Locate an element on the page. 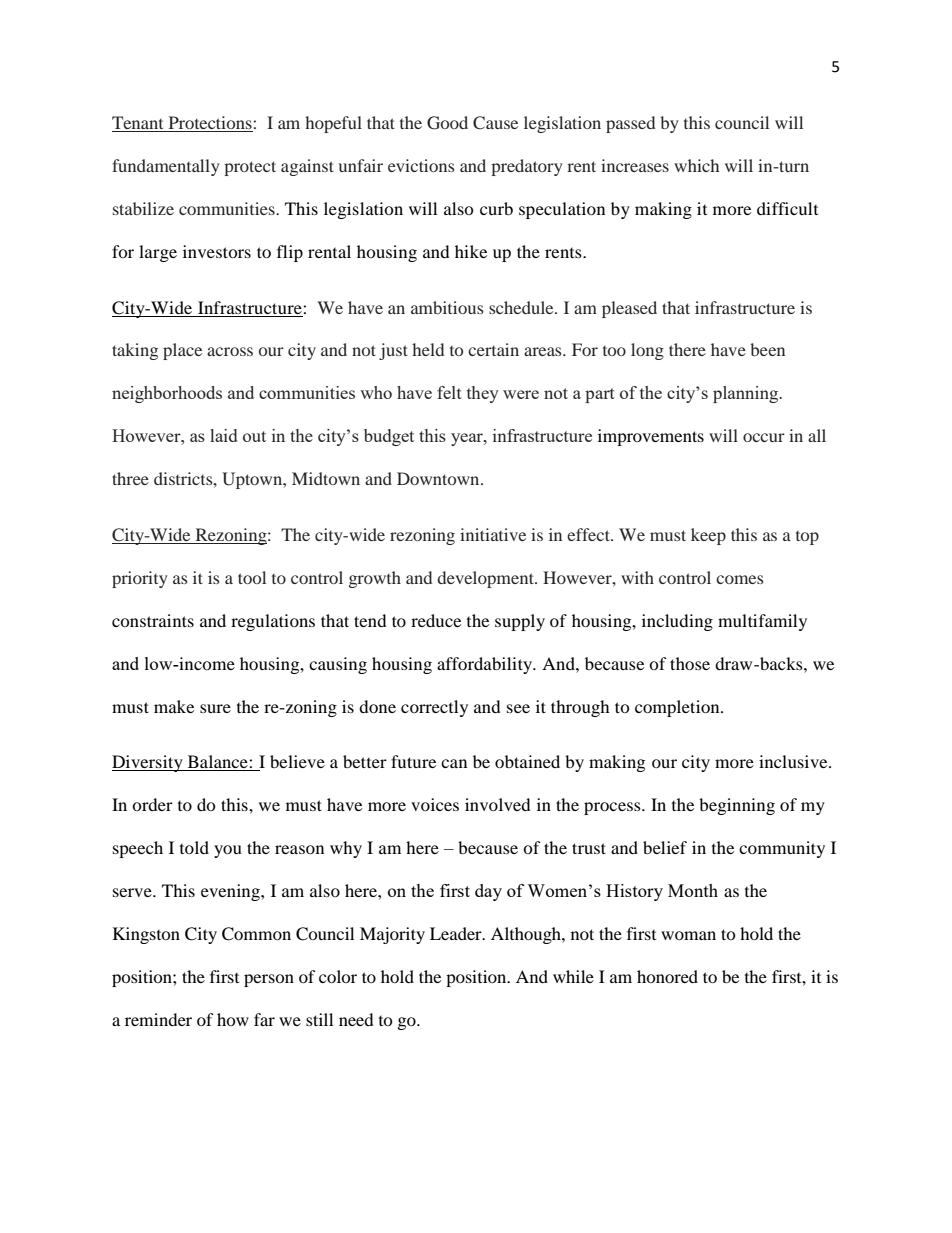  been is located at coordinates (767, 349).
